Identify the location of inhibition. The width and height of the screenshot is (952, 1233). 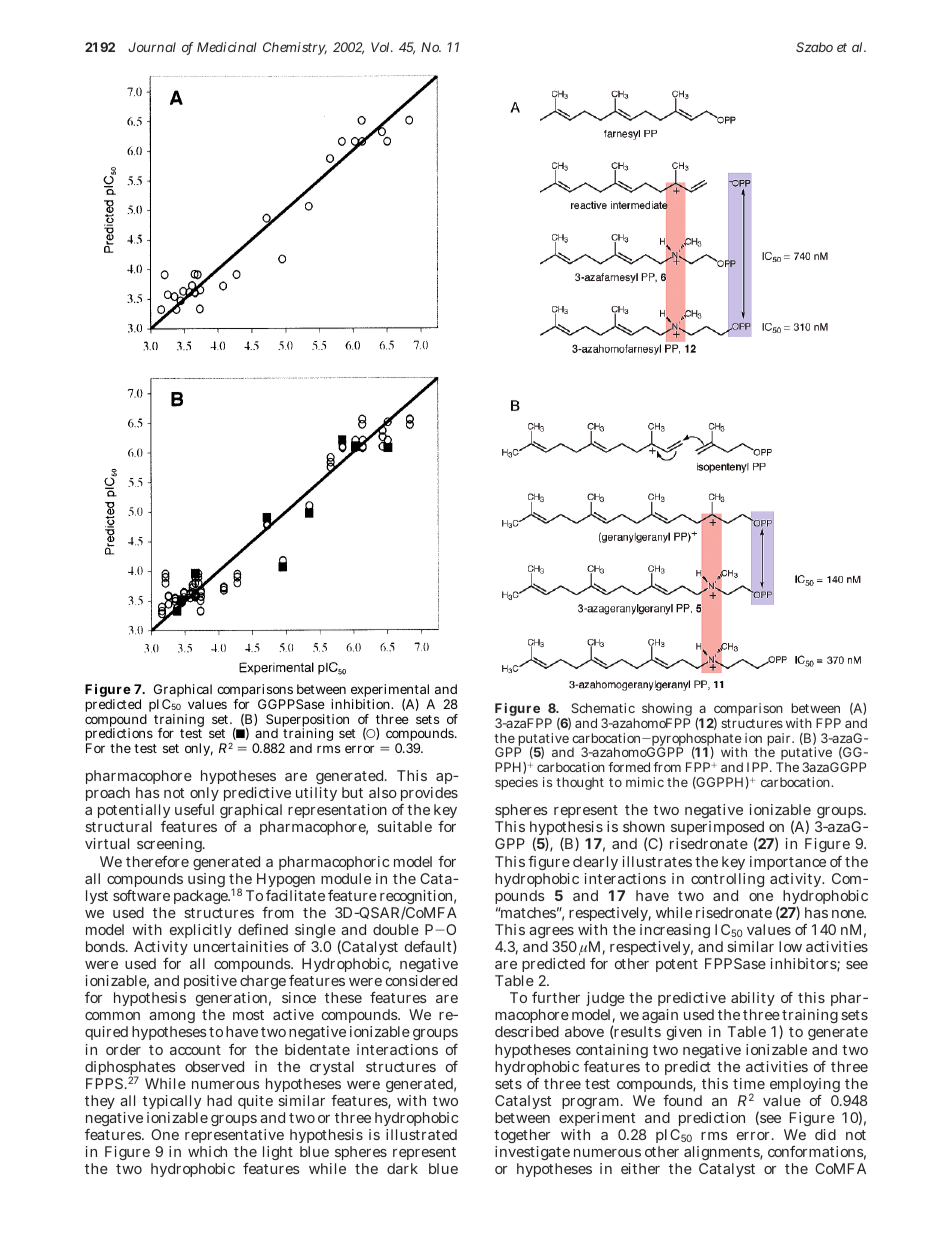
(362, 704).
